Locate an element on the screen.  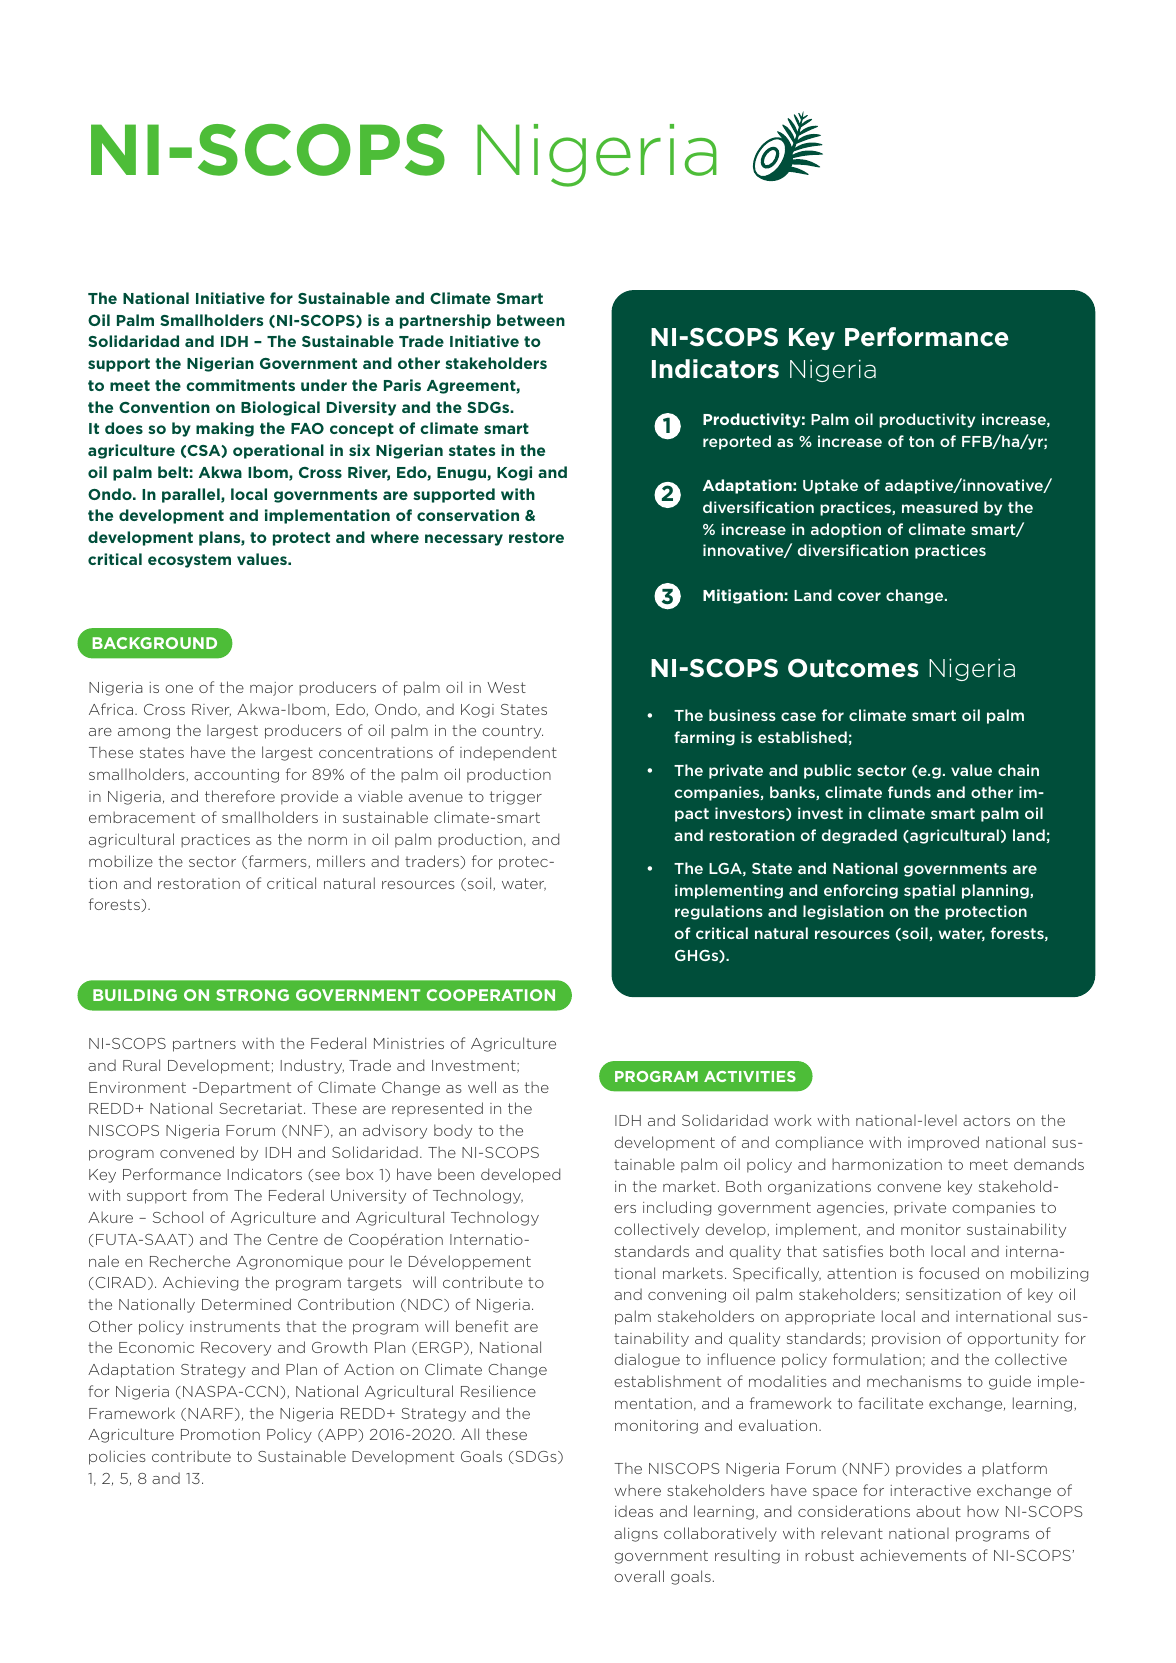
between is located at coordinates (531, 320).
